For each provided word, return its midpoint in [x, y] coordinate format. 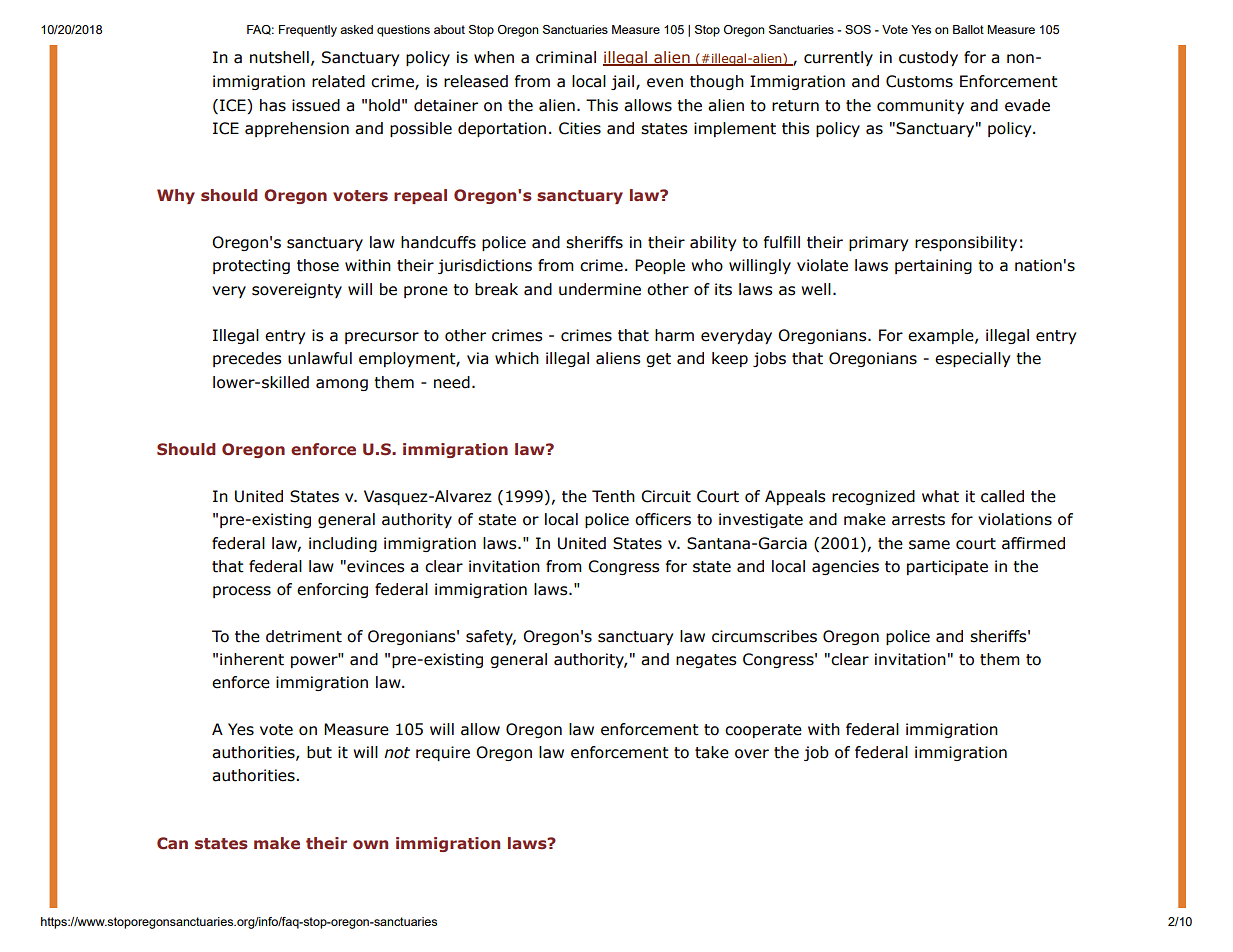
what [940, 496]
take [712, 752]
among [342, 385]
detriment [304, 636]
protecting [251, 266]
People [660, 266]
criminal [566, 57]
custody [928, 58]
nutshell [279, 57]
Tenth [613, 496]
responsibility [966, 243]
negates [706, 661]
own [370, 844]
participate [947, 567]
